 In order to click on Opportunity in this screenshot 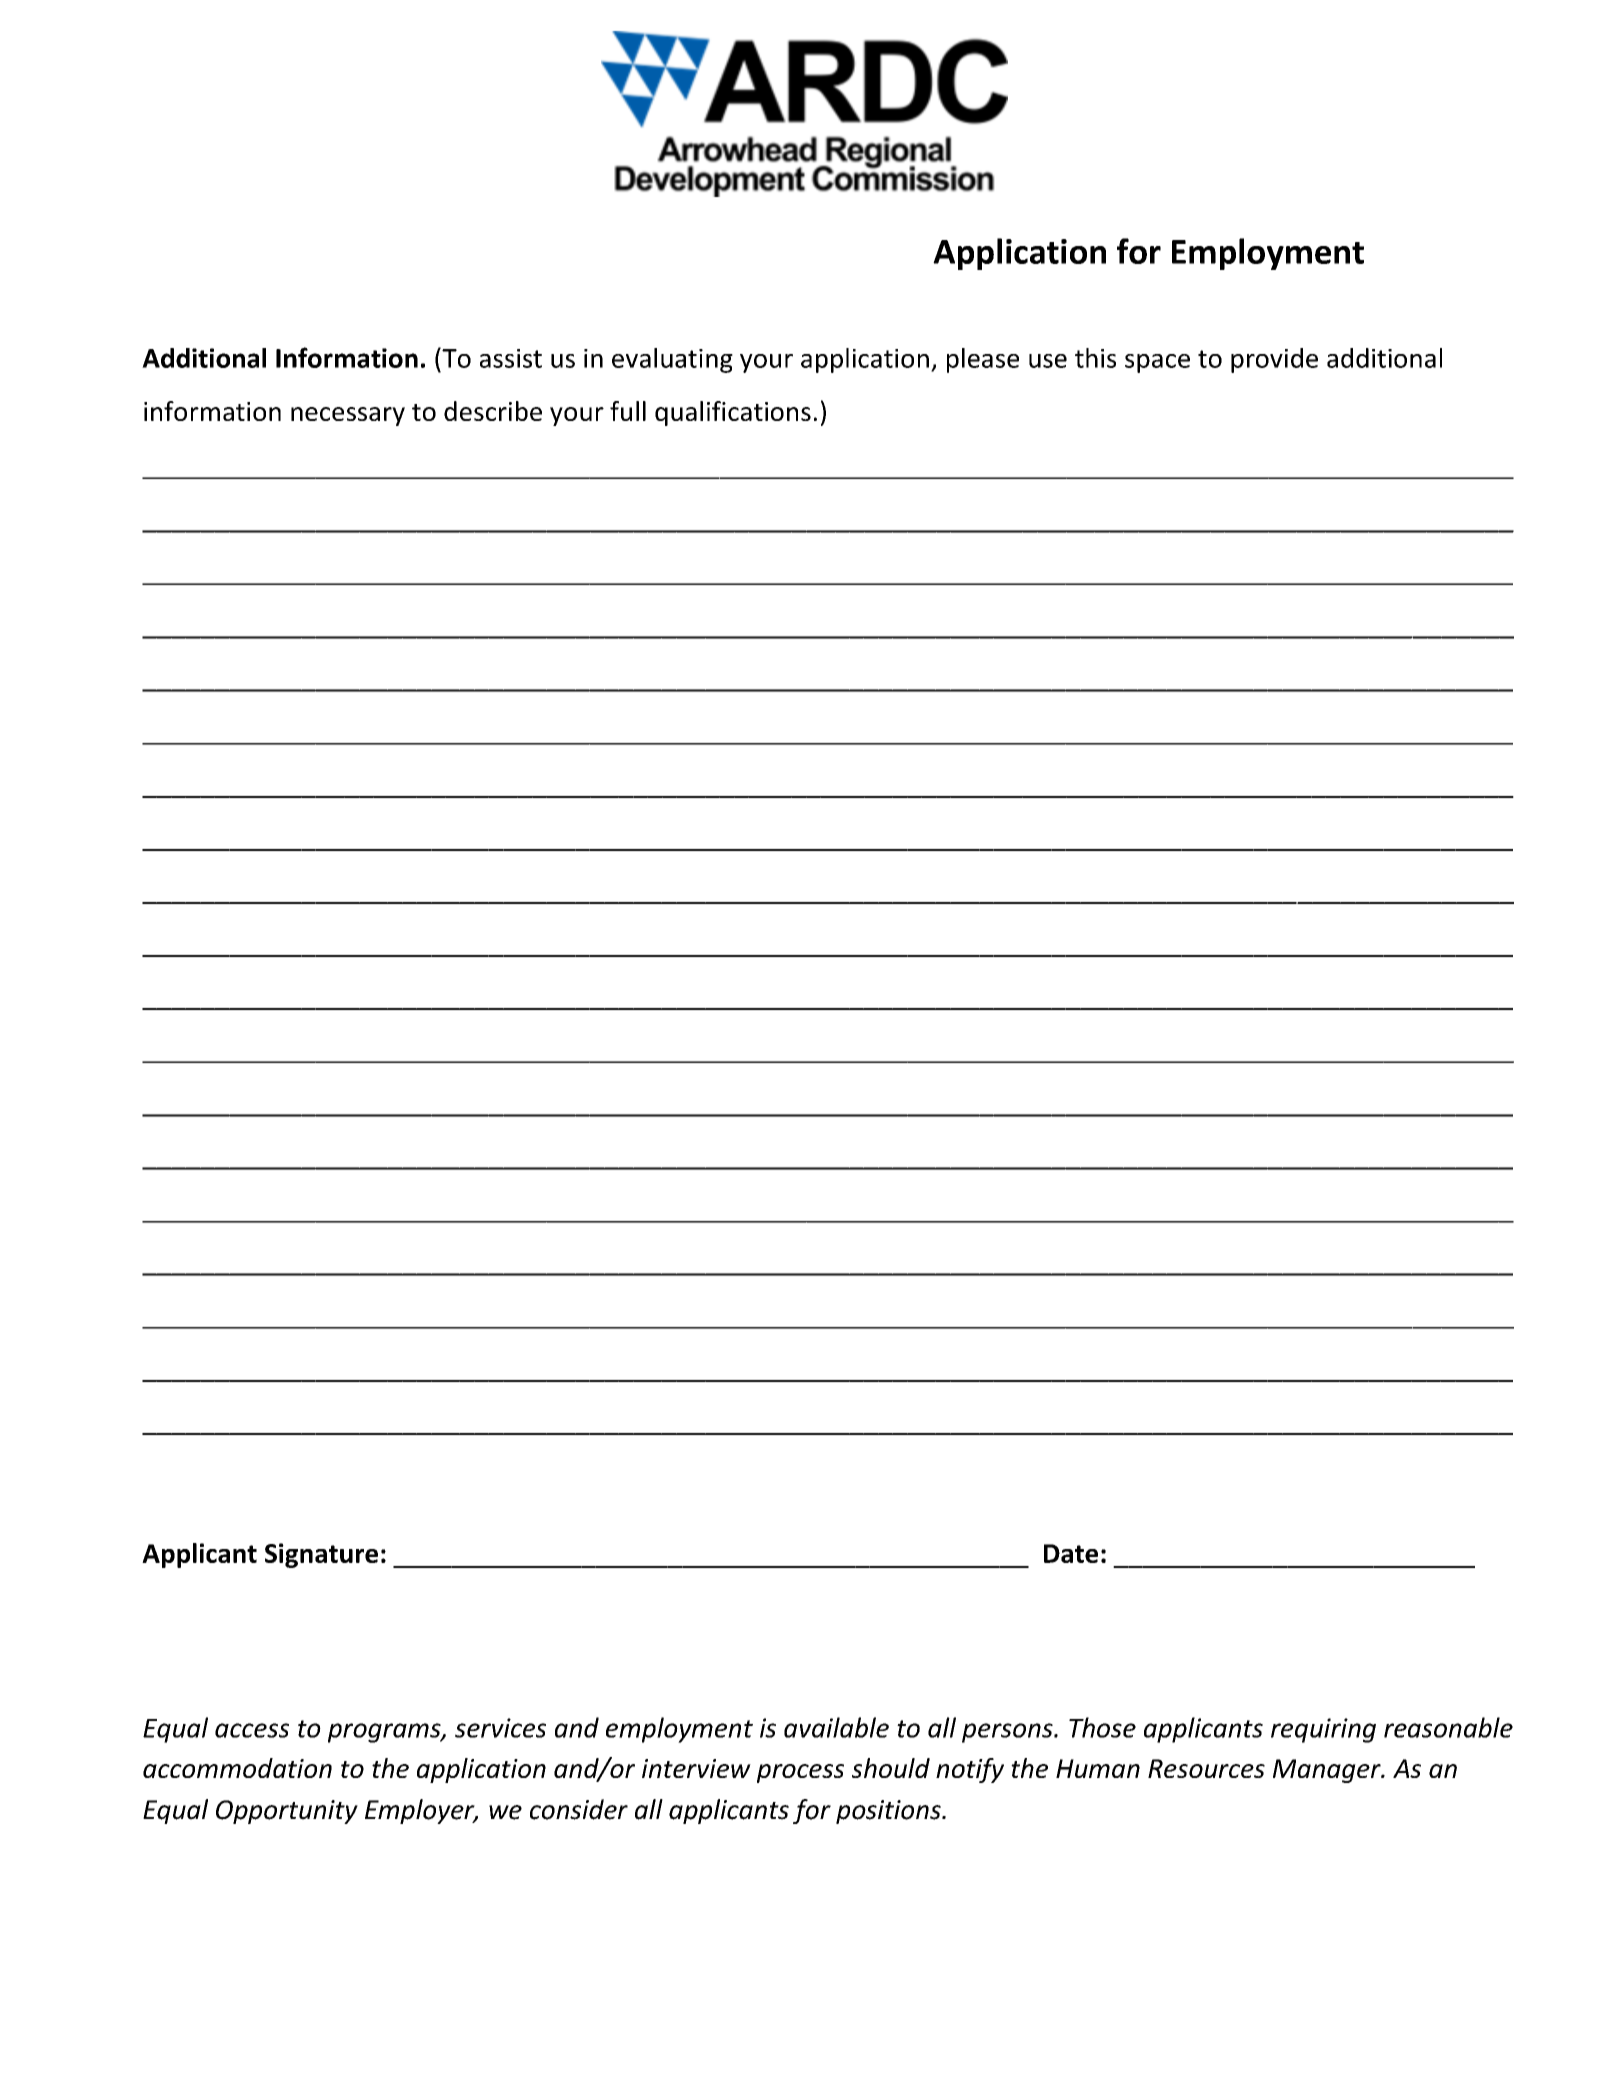, I will do `click(287, 1812)`.
